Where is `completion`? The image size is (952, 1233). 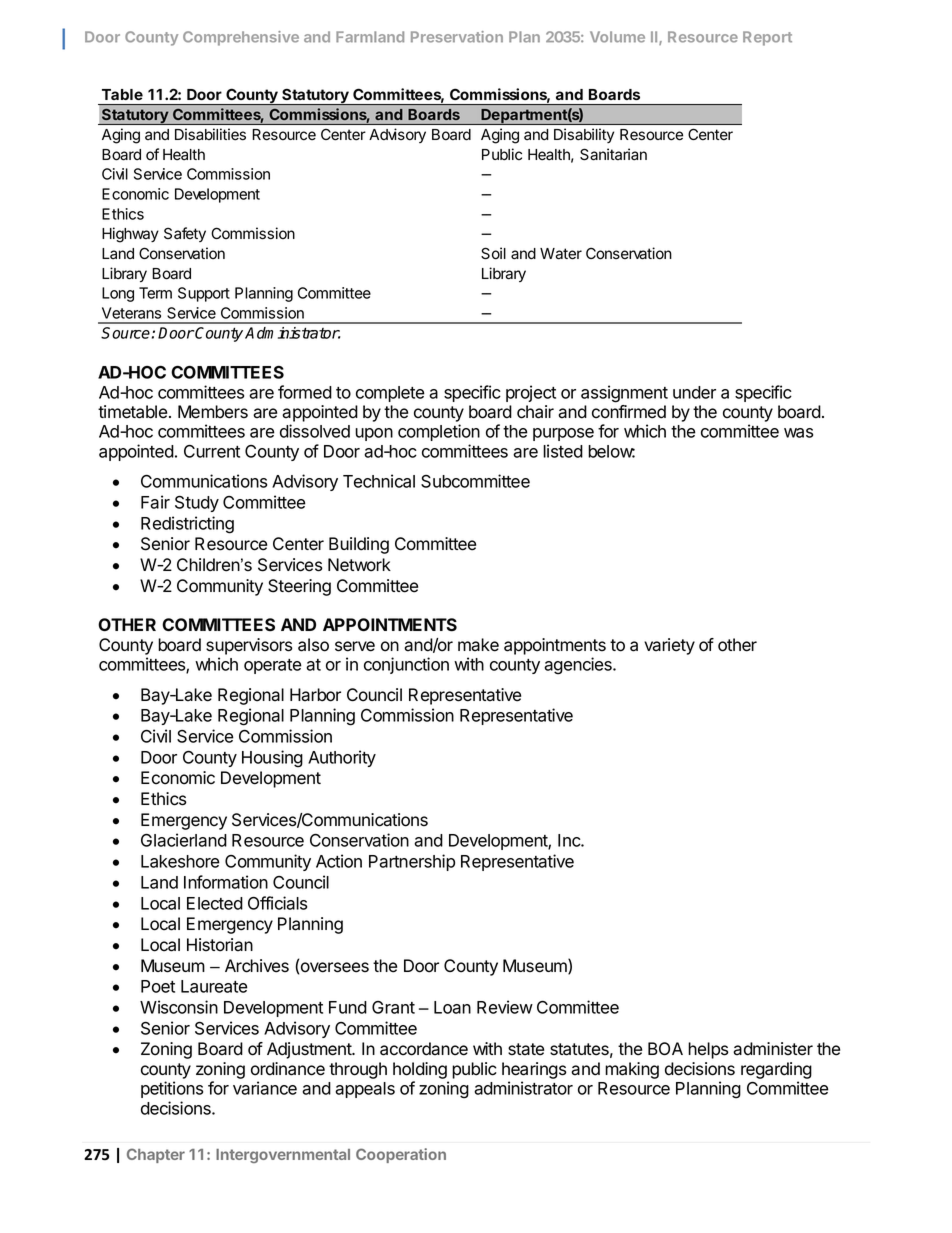
completion is located at coordinates (439, 432).
